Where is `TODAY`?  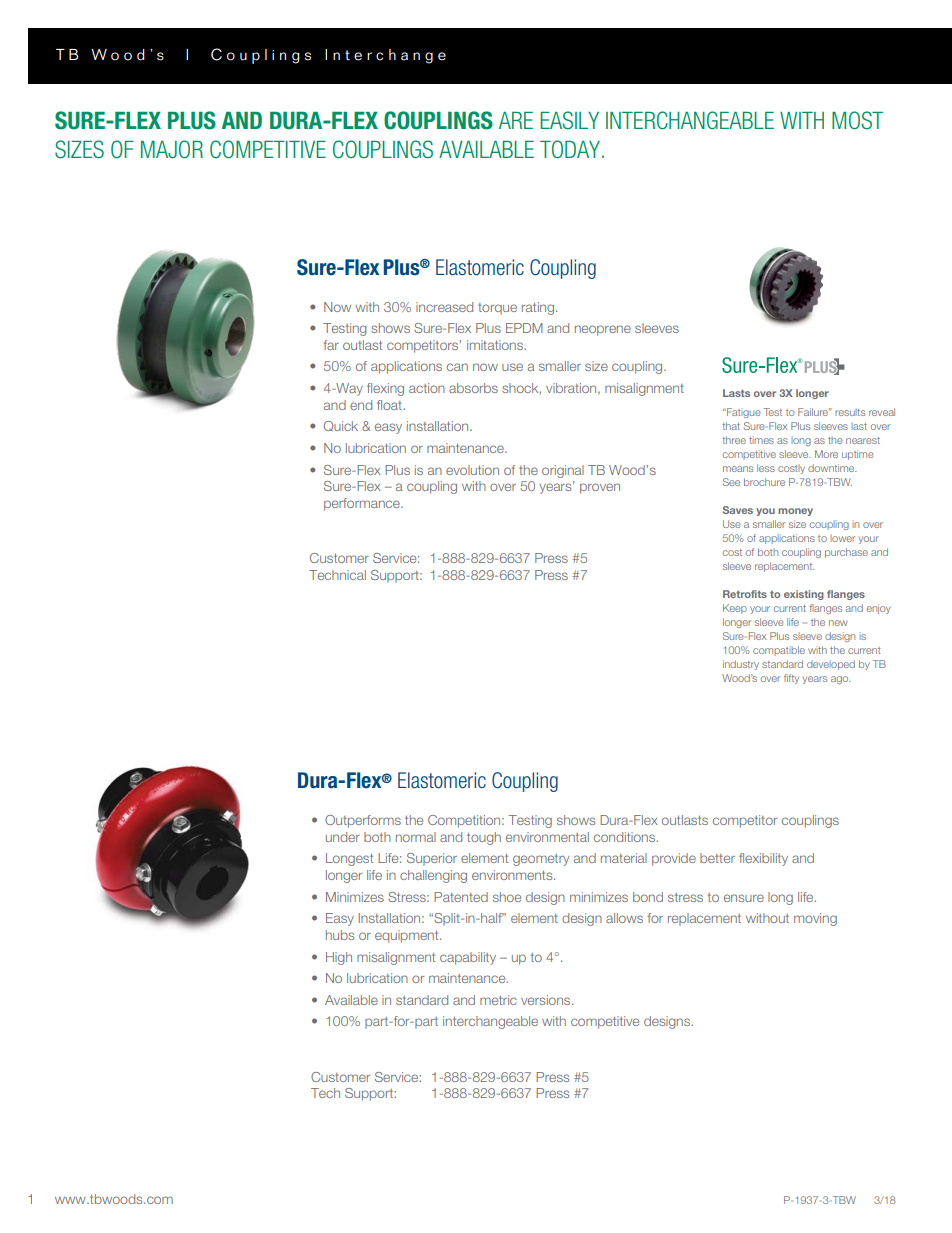
TODAY is located at coordinates (571, 149).
